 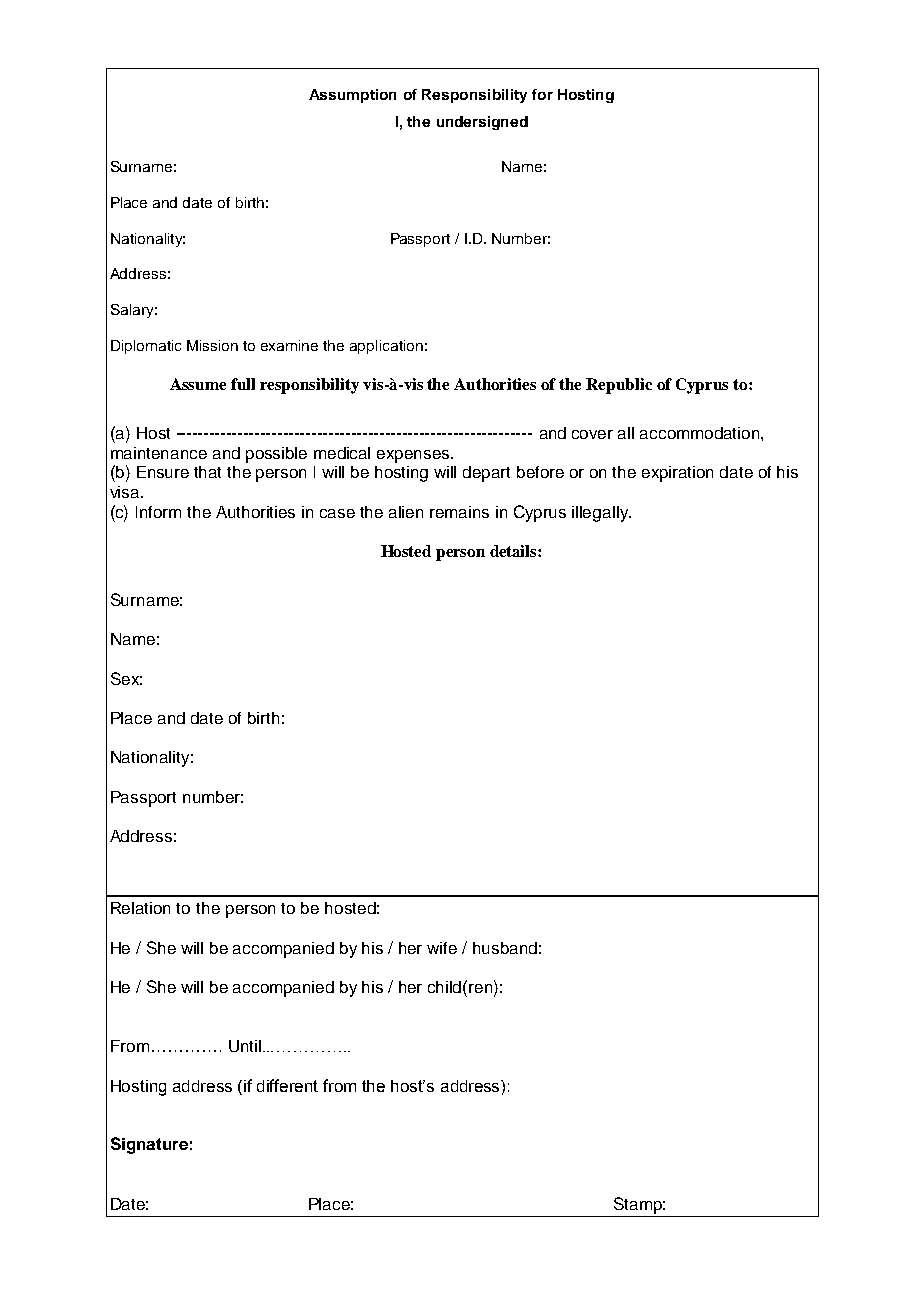 I want to click on cover, so click(x=592, y=434).
